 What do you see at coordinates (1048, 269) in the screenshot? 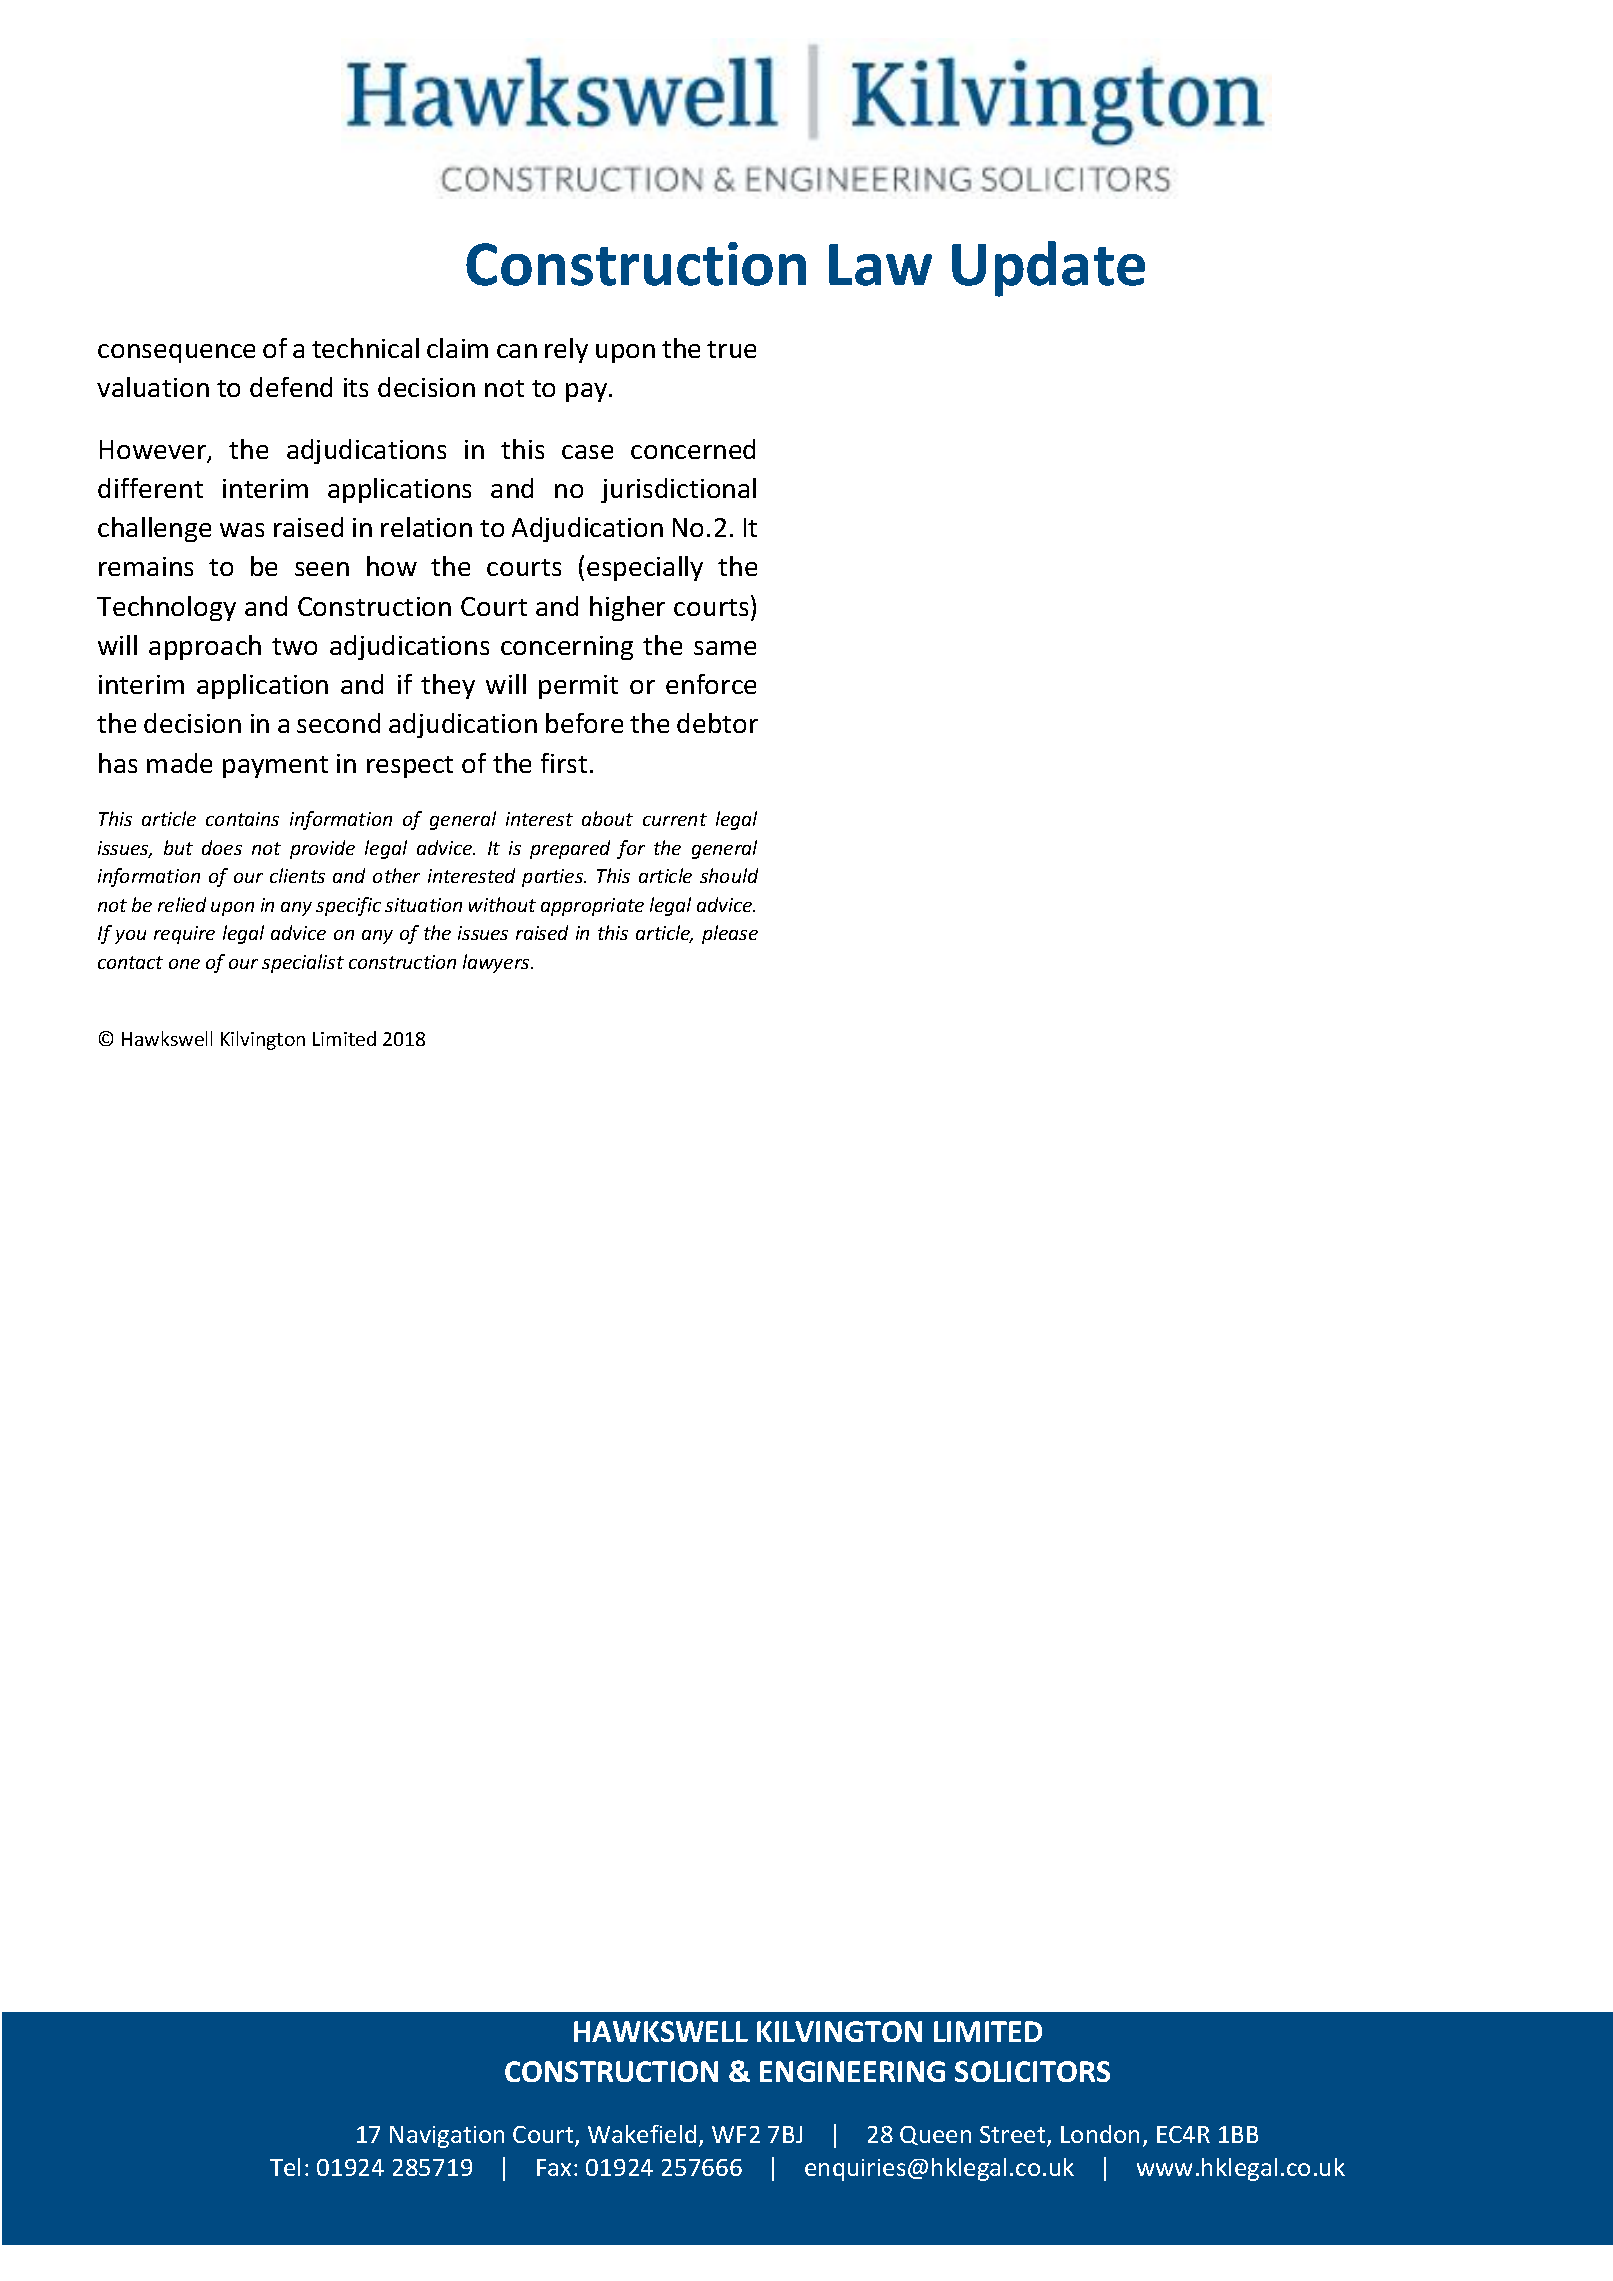
I see `Update` at bounding box center [1048, 269].
